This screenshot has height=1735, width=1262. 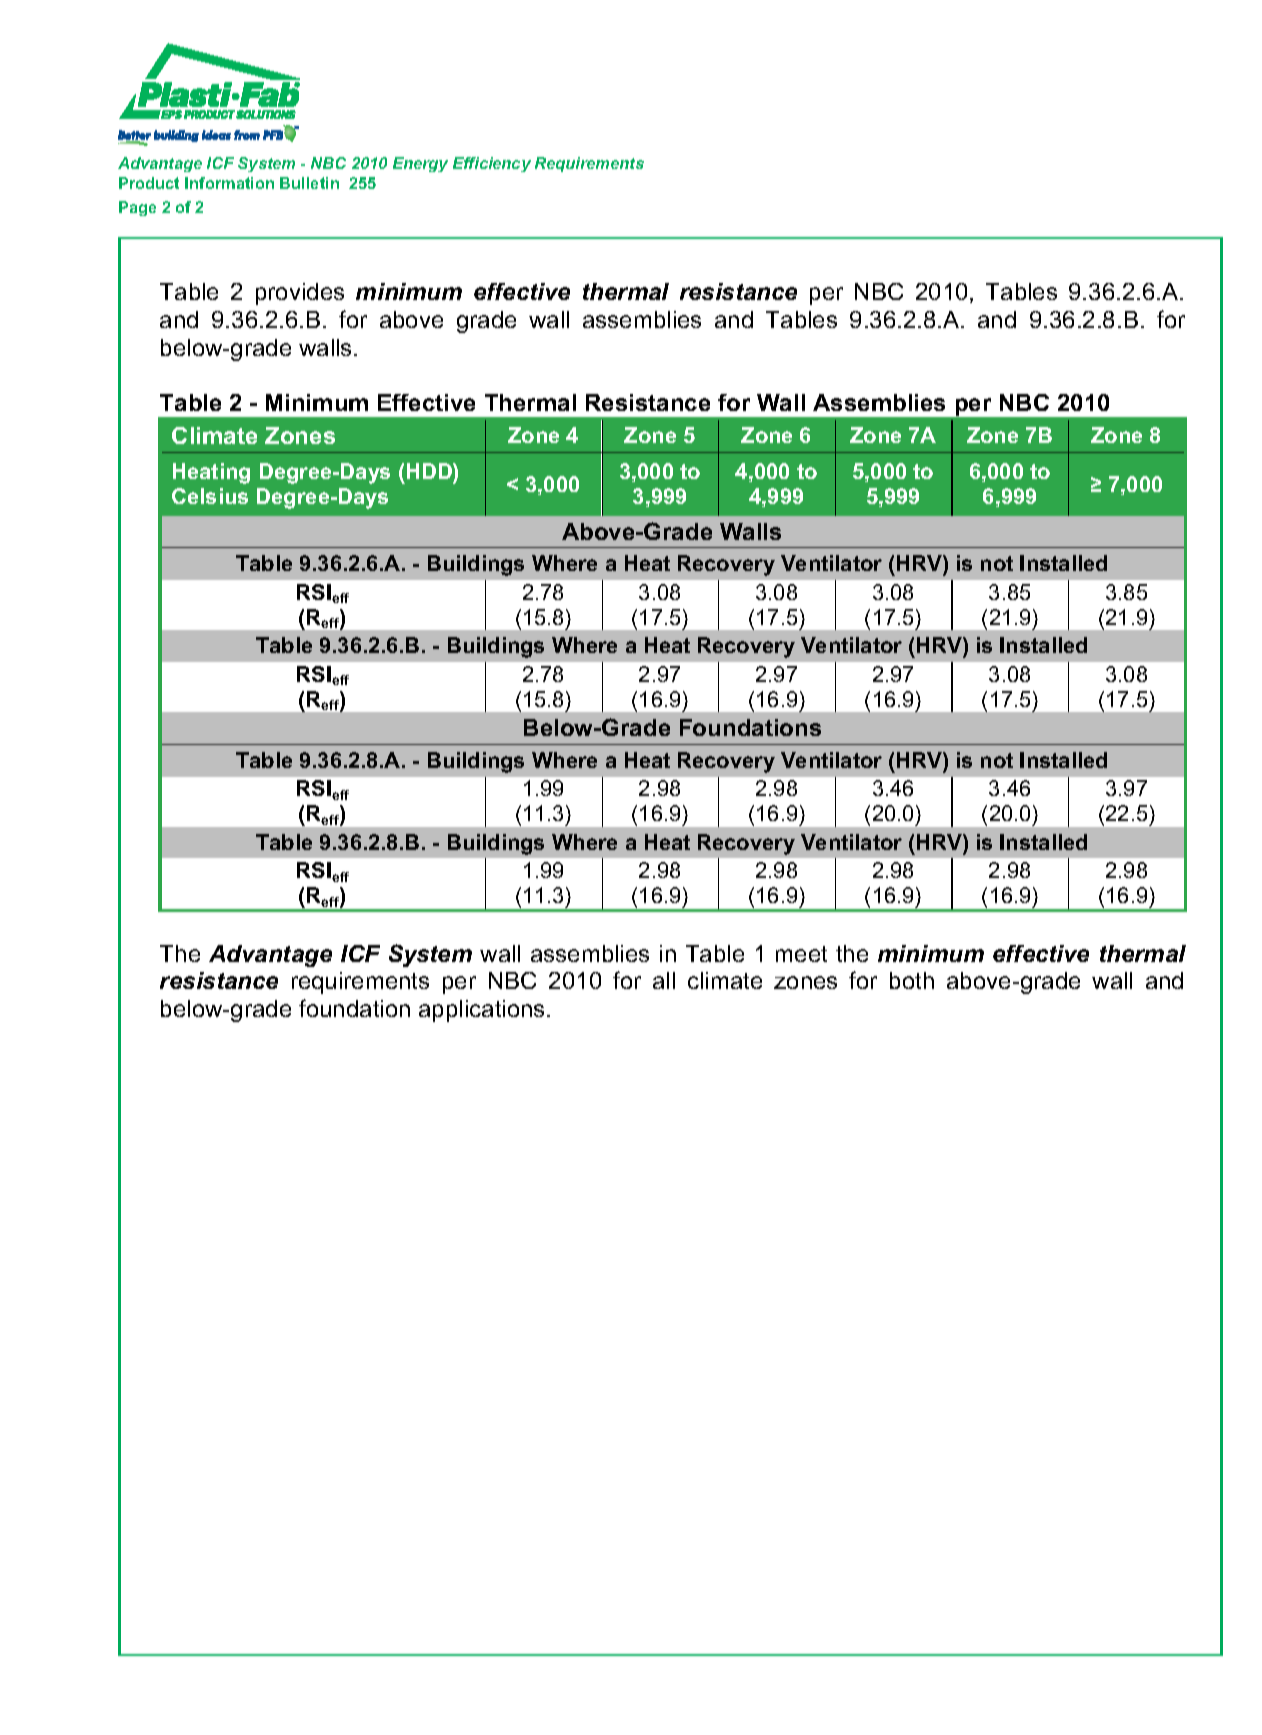 What do you see at coordinates (420, 164) in the screenshot?
I see `Energy` at bounding box center [420, 164].
